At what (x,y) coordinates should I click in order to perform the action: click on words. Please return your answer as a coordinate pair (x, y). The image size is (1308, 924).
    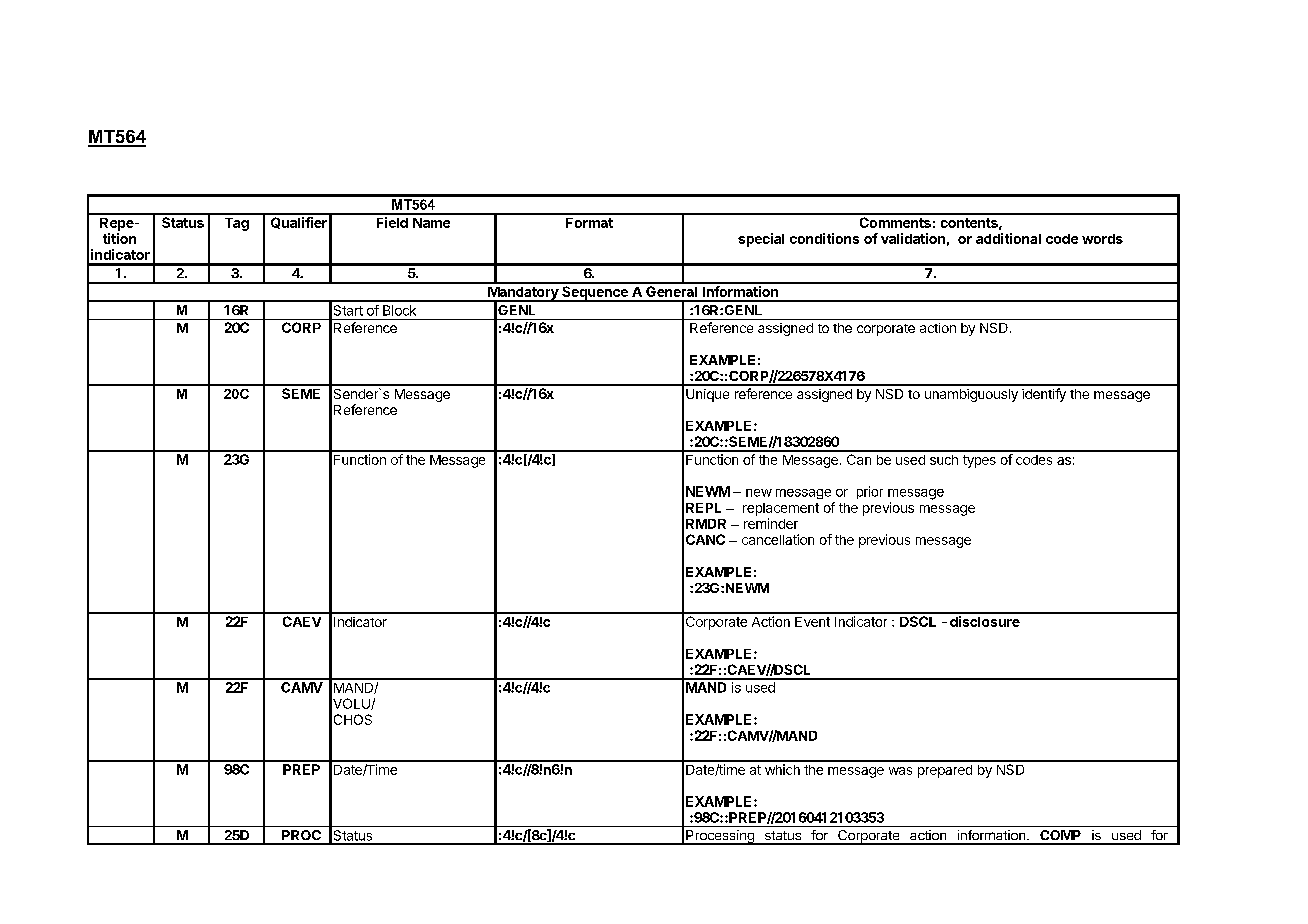
    Looking at the image, I should click on (1102, 239).
